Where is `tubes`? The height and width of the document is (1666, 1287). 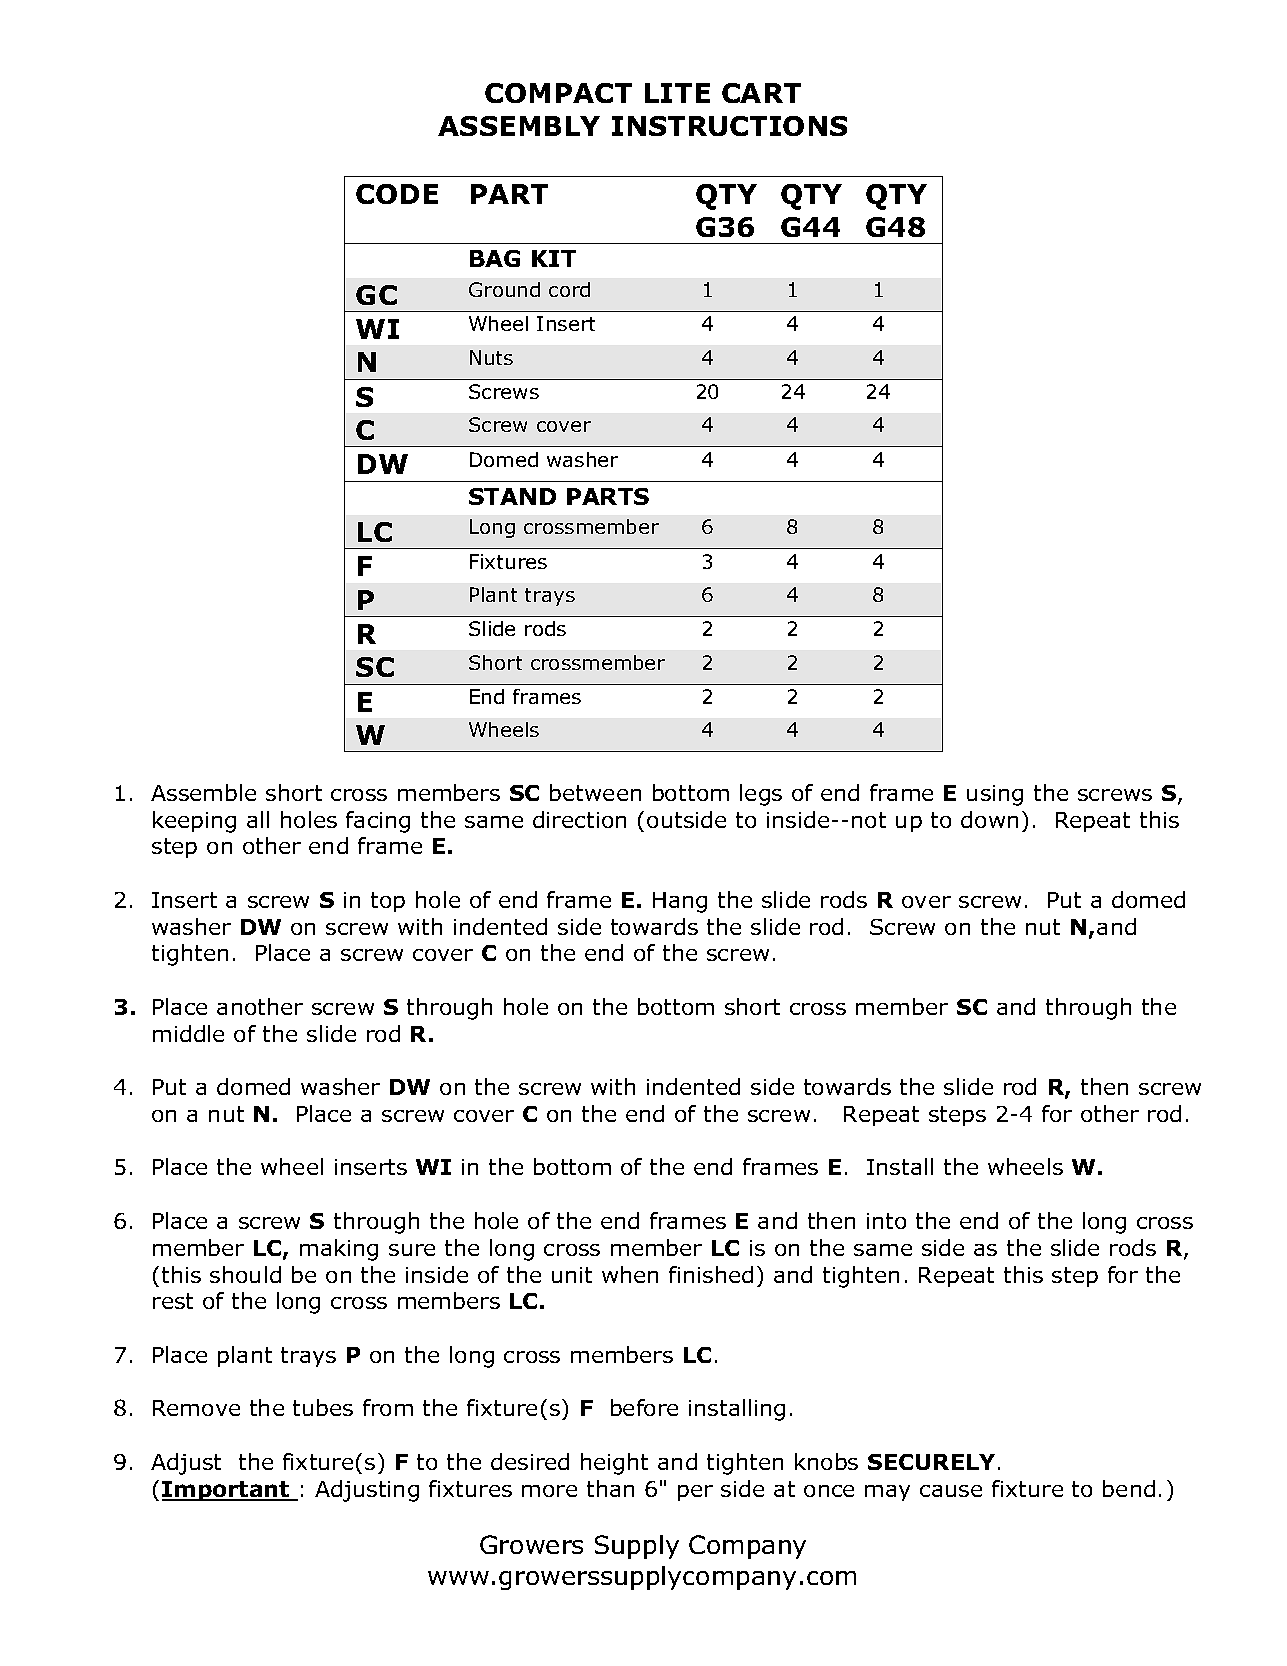 tubes is located at coordinates (323, 1407).
